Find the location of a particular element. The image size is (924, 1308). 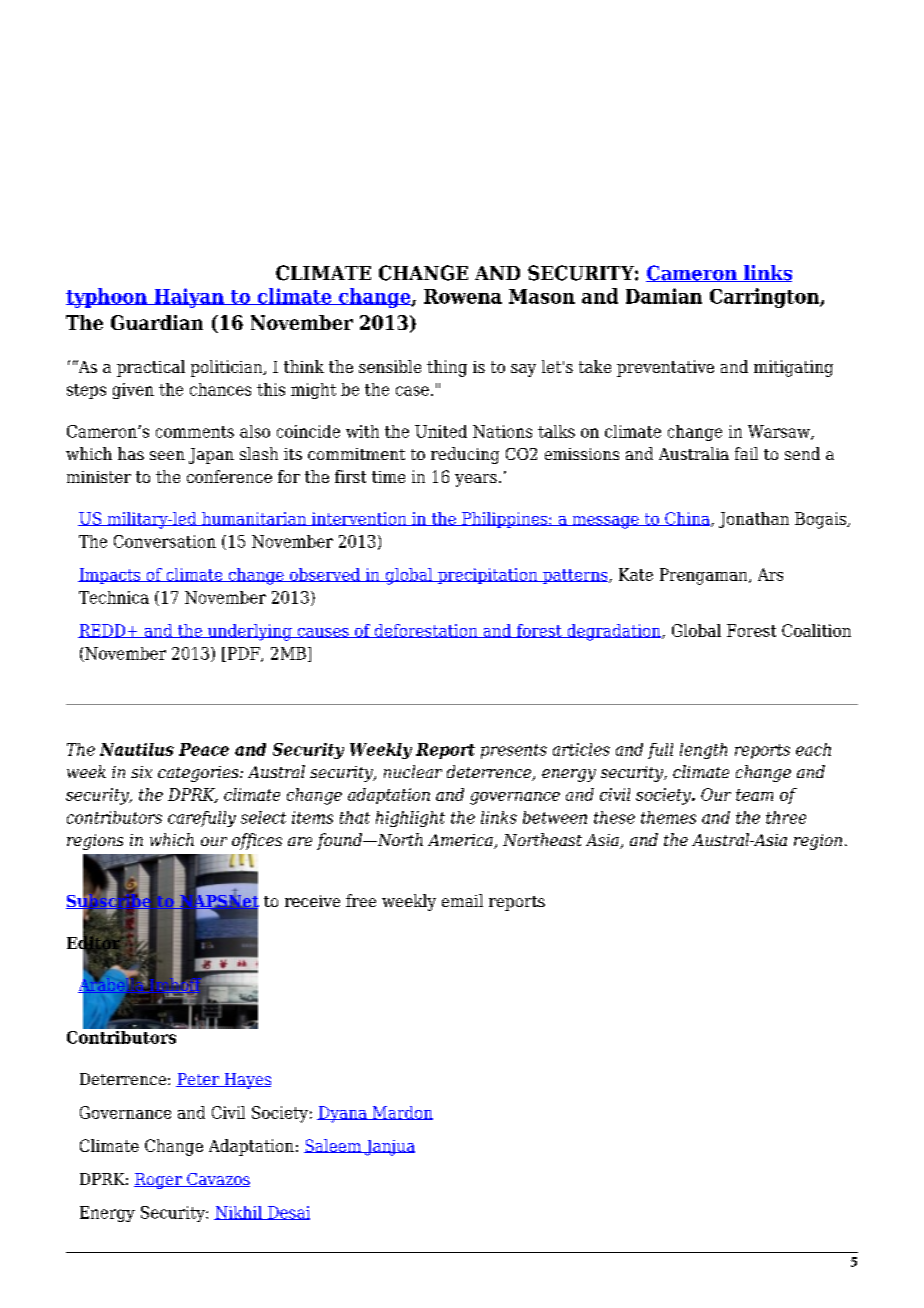

receive is located at coordinates (312, 901).
